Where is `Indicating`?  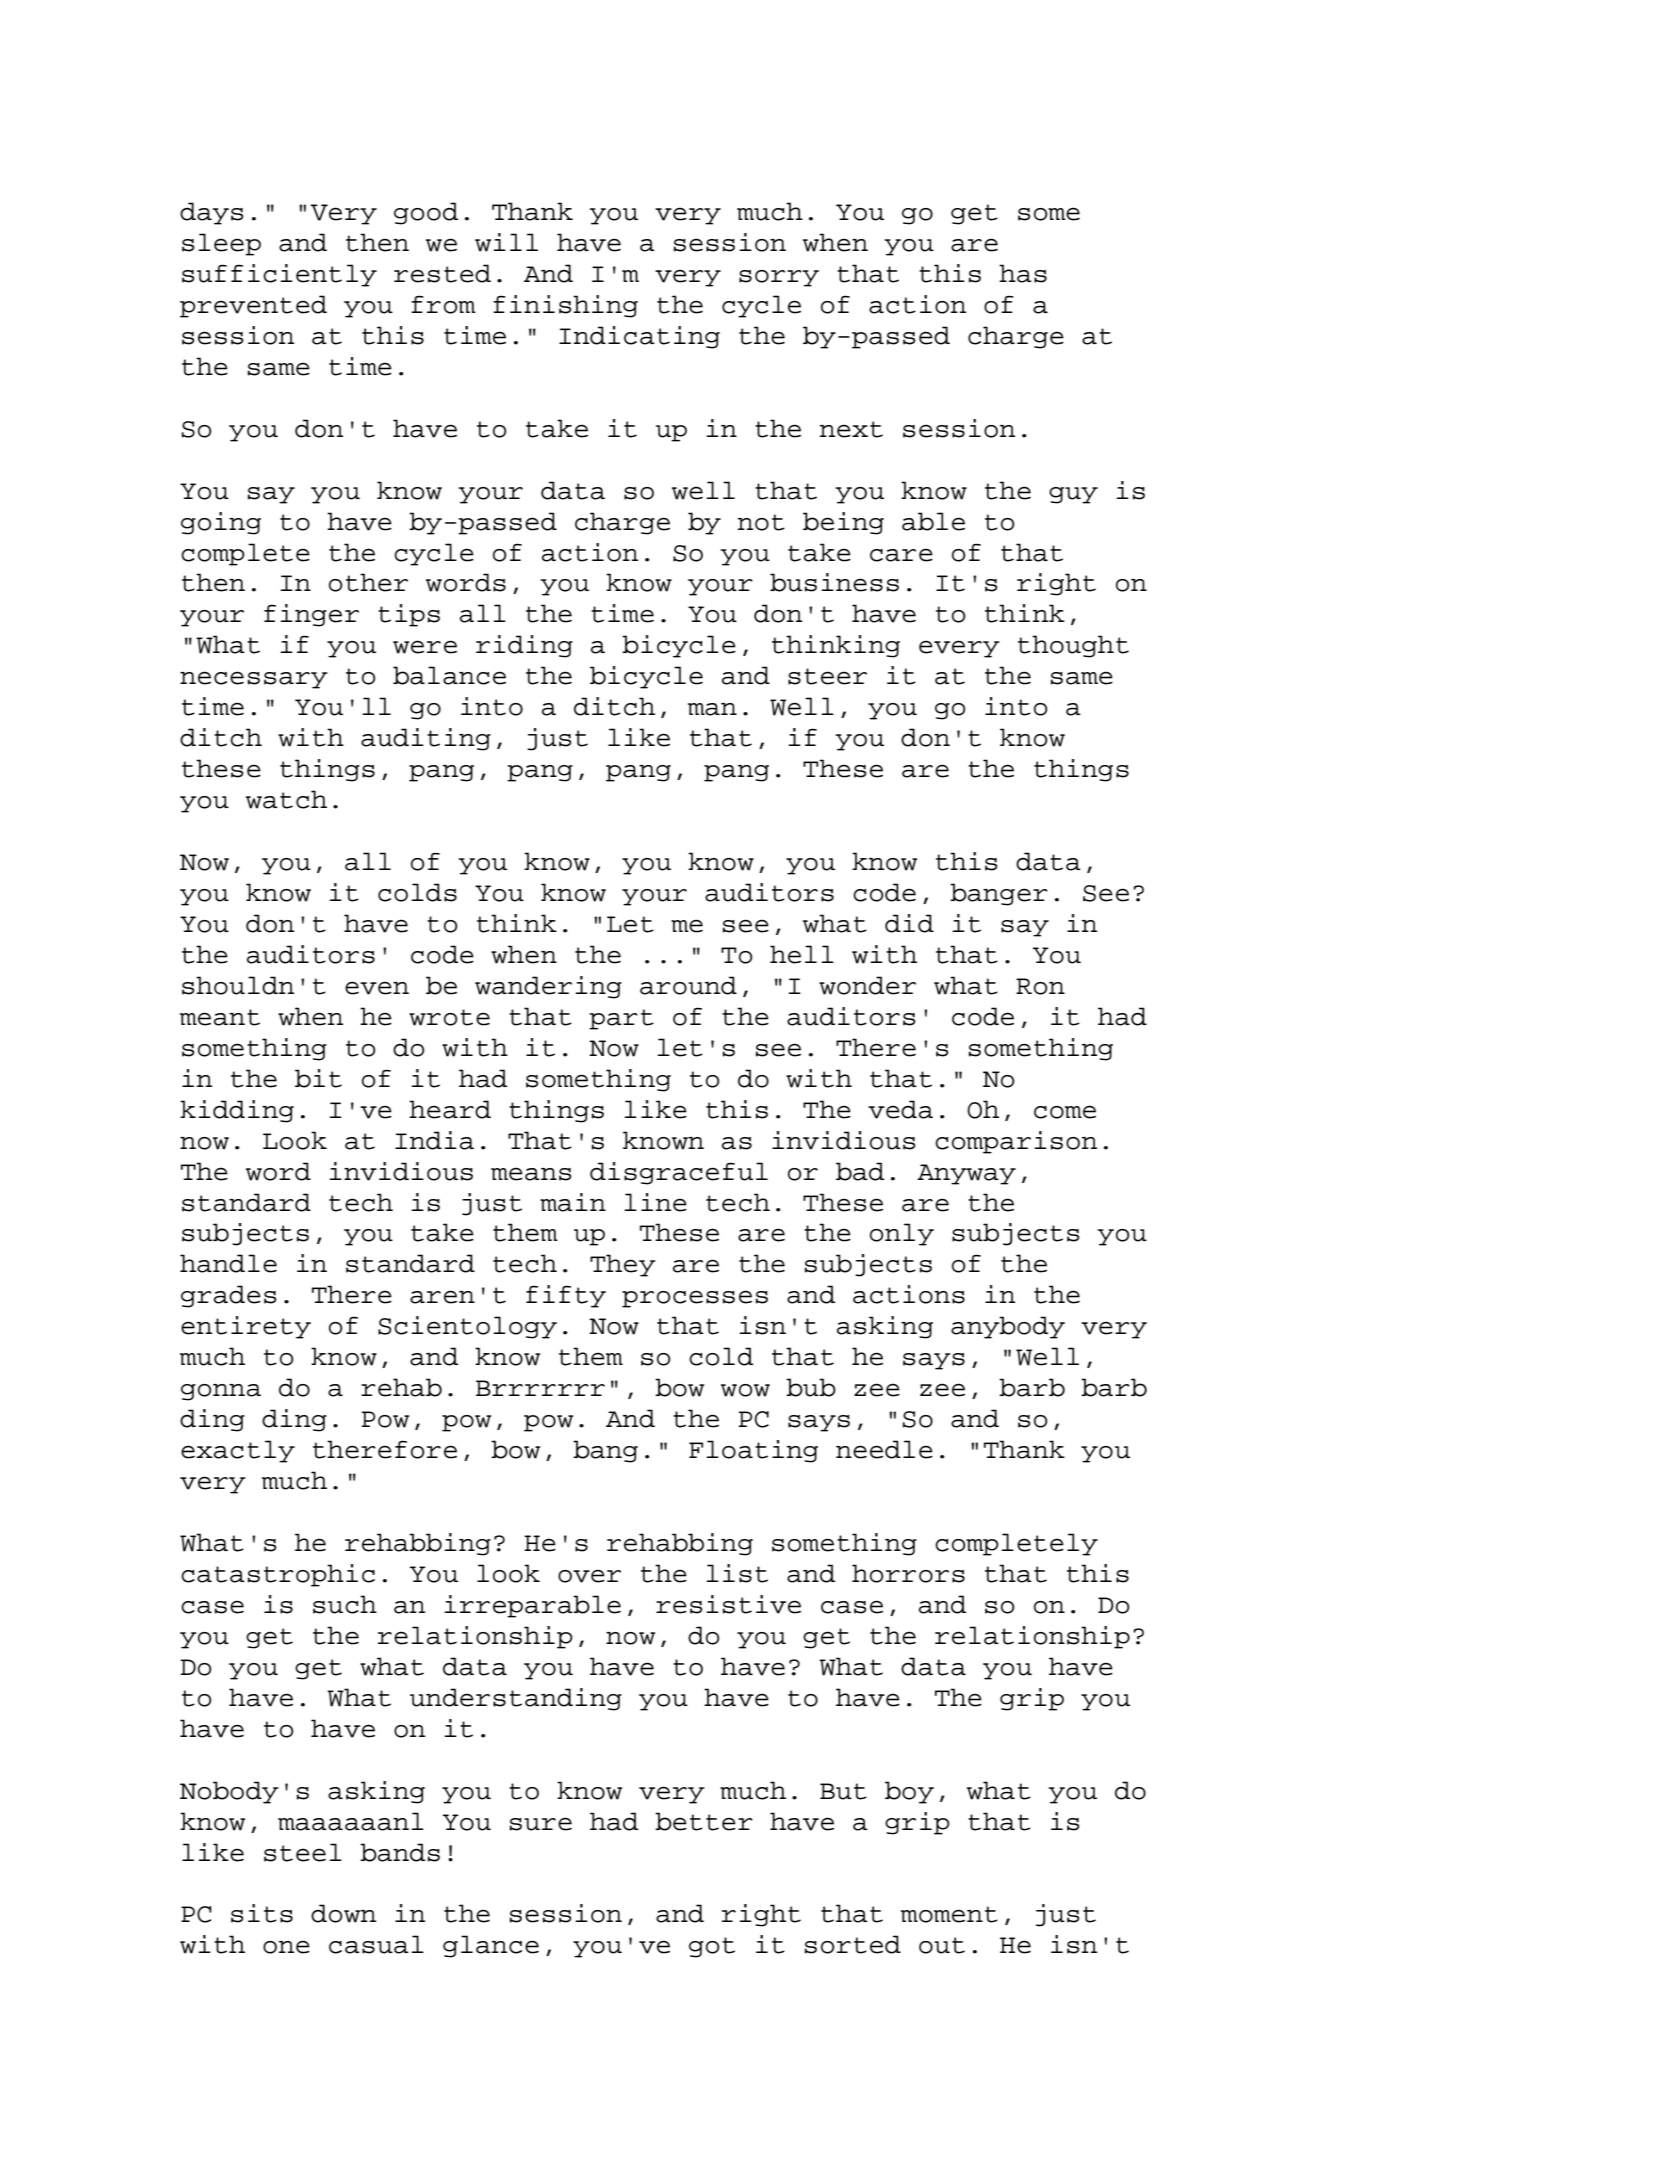 Indicating is located at coordinates (639, 337).
